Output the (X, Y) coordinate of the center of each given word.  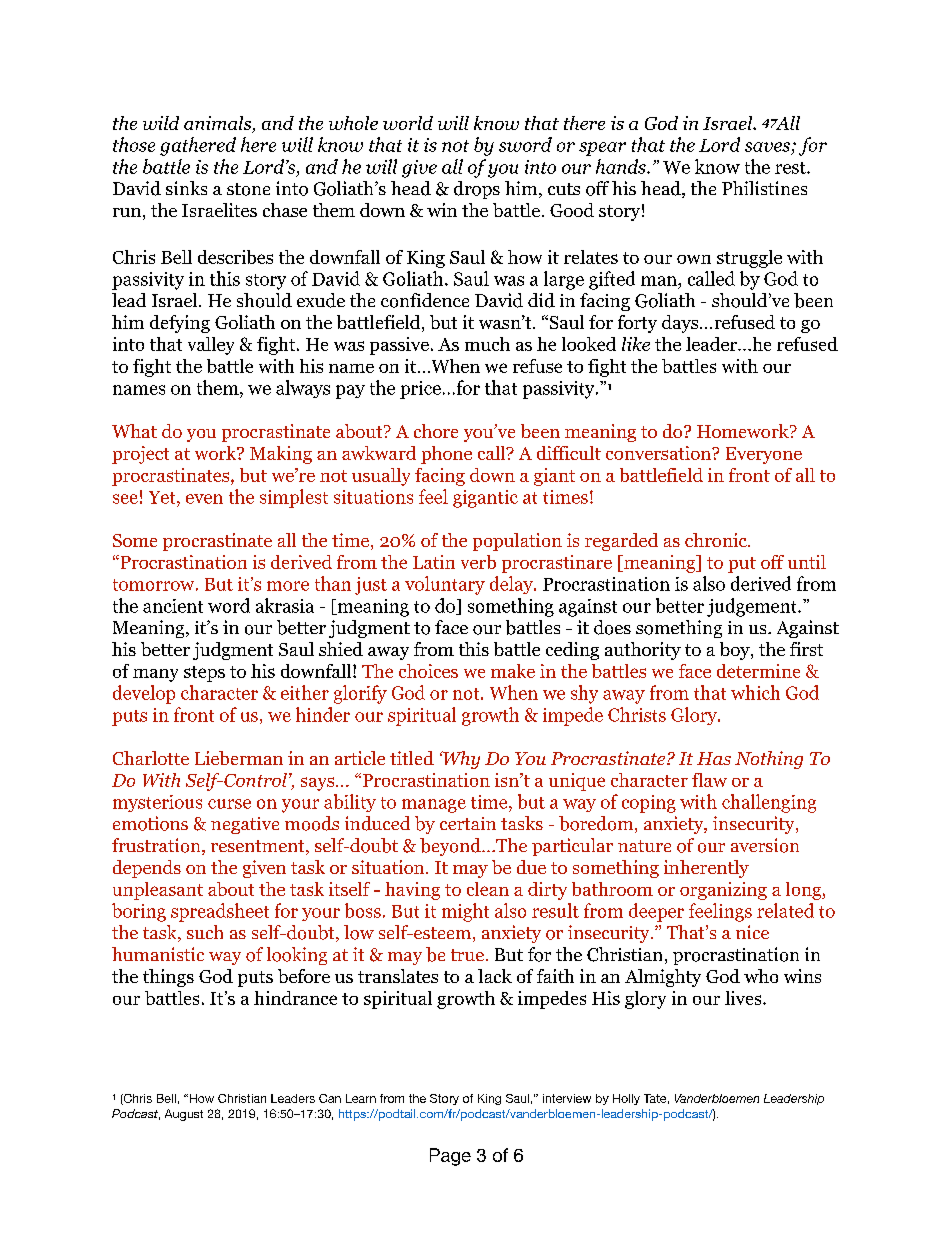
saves (767, 147)
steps (204, 674)
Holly (626, 1099)
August (184, 1115)
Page (450, 1157)
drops (477, 190)
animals (219, 124)
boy (736, 651)
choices (428, 671)
